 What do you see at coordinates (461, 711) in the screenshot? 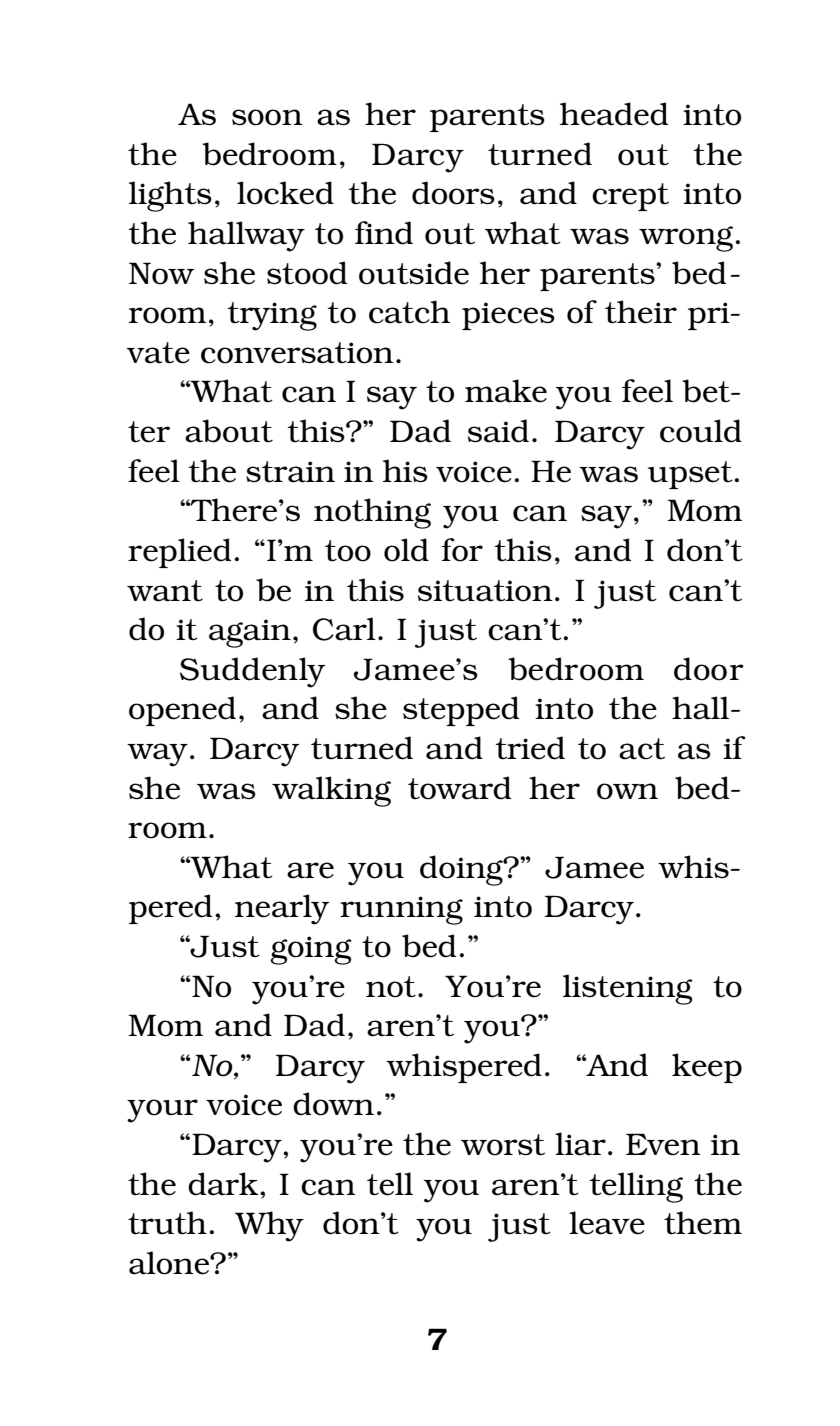
I see `stepped` at bounding box center [461, 711].
